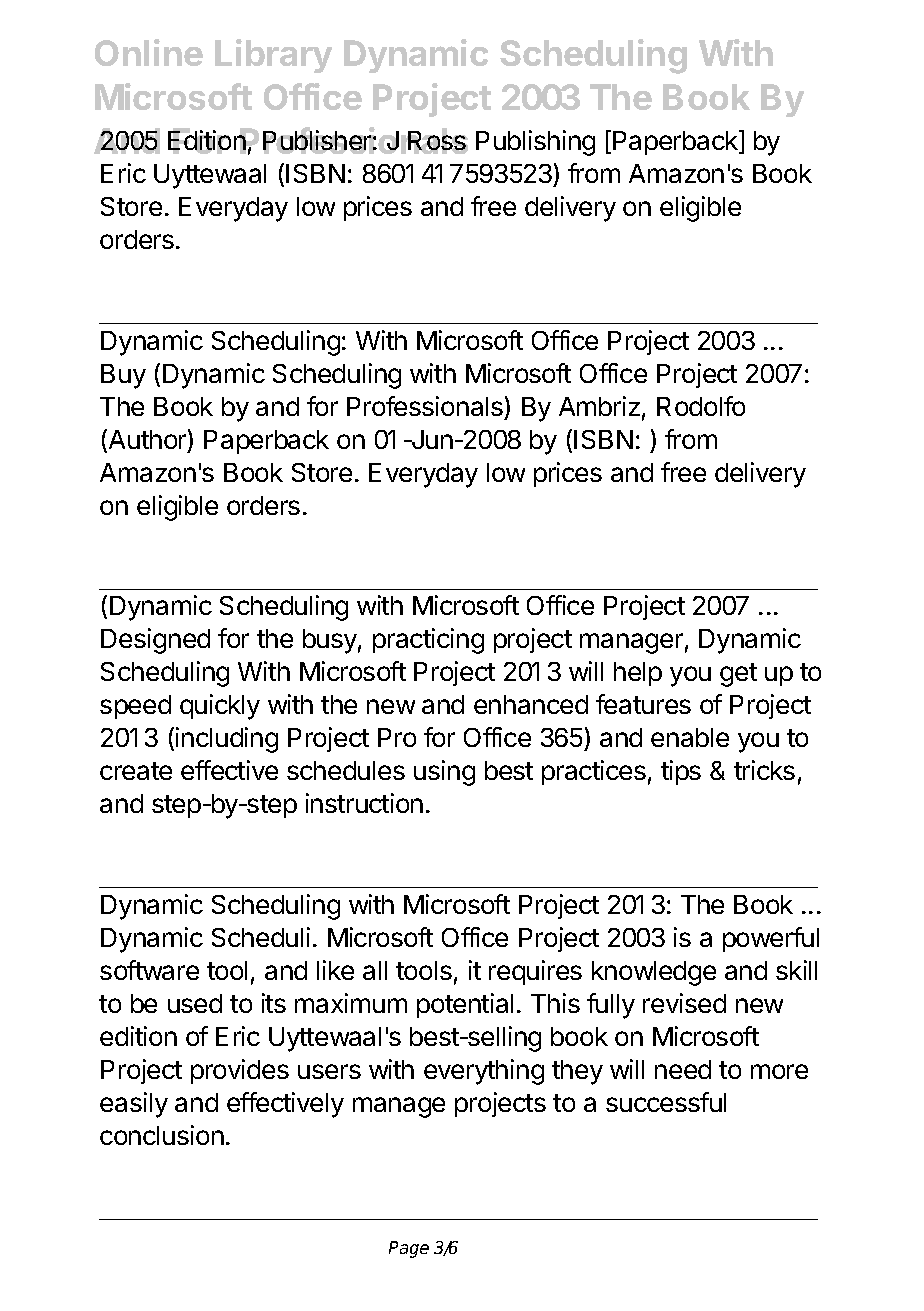  Describe the element at coordinates (738, 675) in the screenshot. I see `get` at that location.
